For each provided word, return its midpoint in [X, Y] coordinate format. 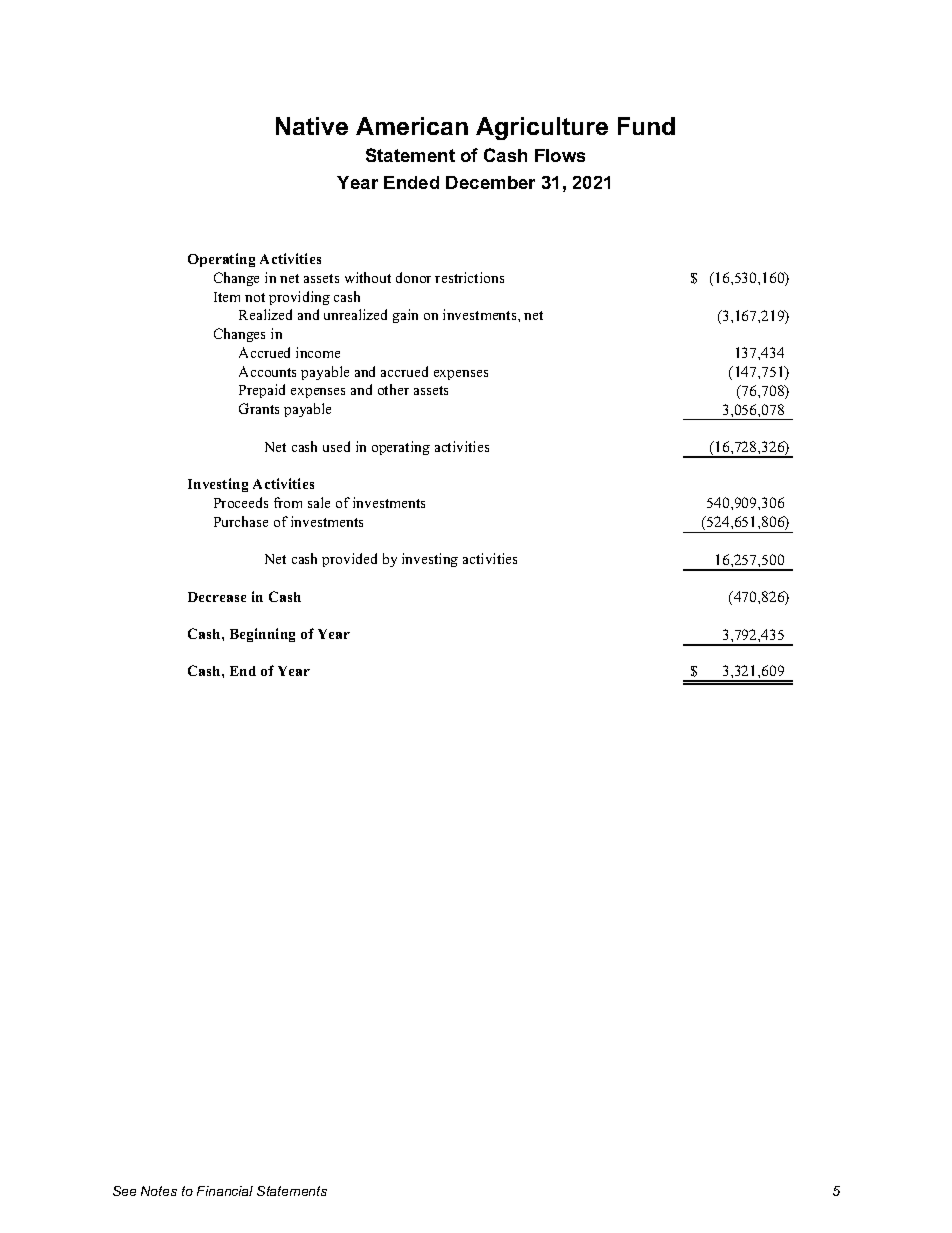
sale [319, 502]
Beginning [262, 635]
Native [312, 126]
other [393, 389]
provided [349, 560]
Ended [411, 182]
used [336, 446]
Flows [560, 155]
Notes [159, 1191]
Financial [225, 1191]
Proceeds [241, 502]
